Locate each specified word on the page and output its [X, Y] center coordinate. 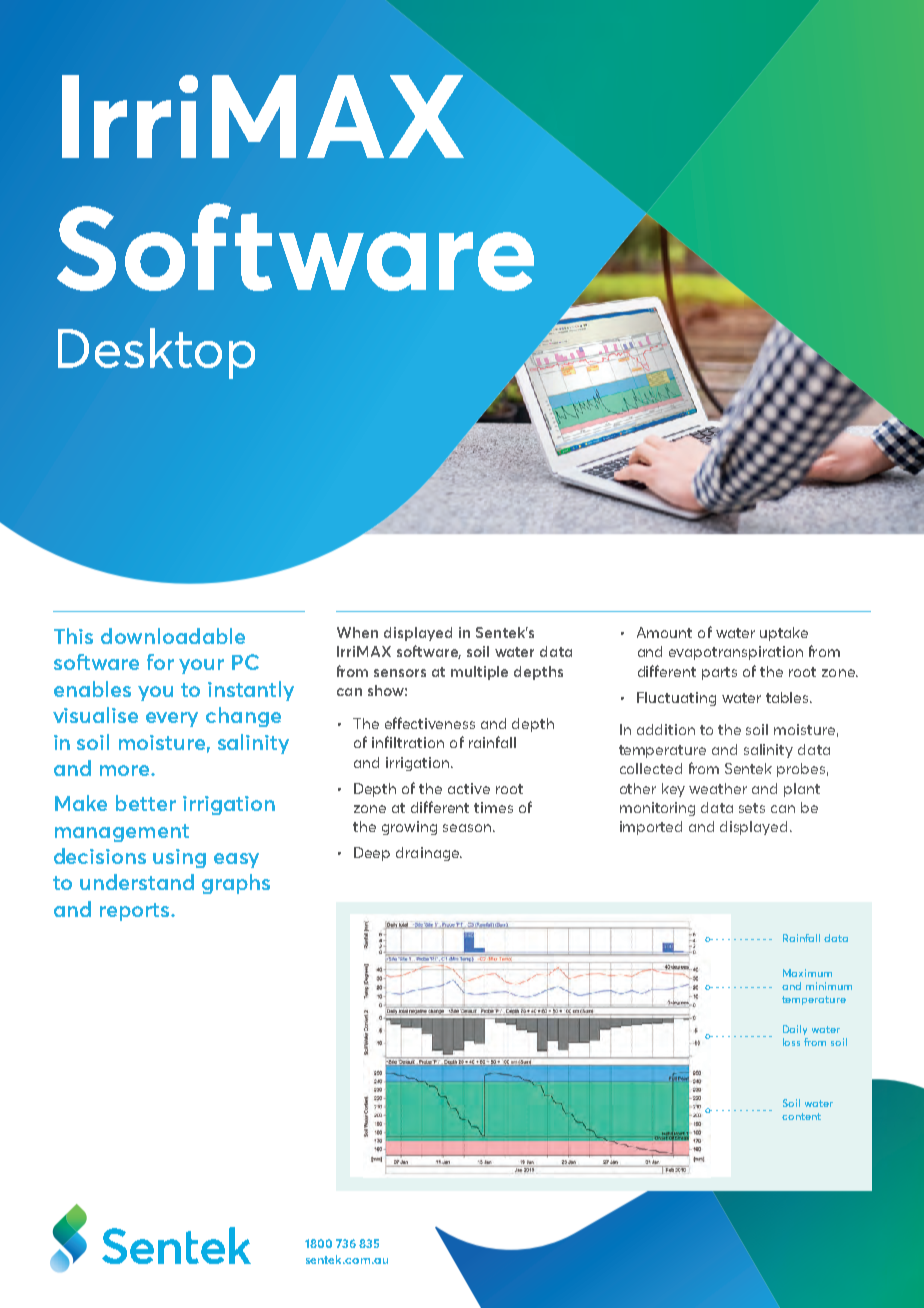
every [172, 719]
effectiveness [430, 723]
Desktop [156, 353]
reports [136, 912]
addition [666, 729]
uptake [784, 634]
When [357, 632]
